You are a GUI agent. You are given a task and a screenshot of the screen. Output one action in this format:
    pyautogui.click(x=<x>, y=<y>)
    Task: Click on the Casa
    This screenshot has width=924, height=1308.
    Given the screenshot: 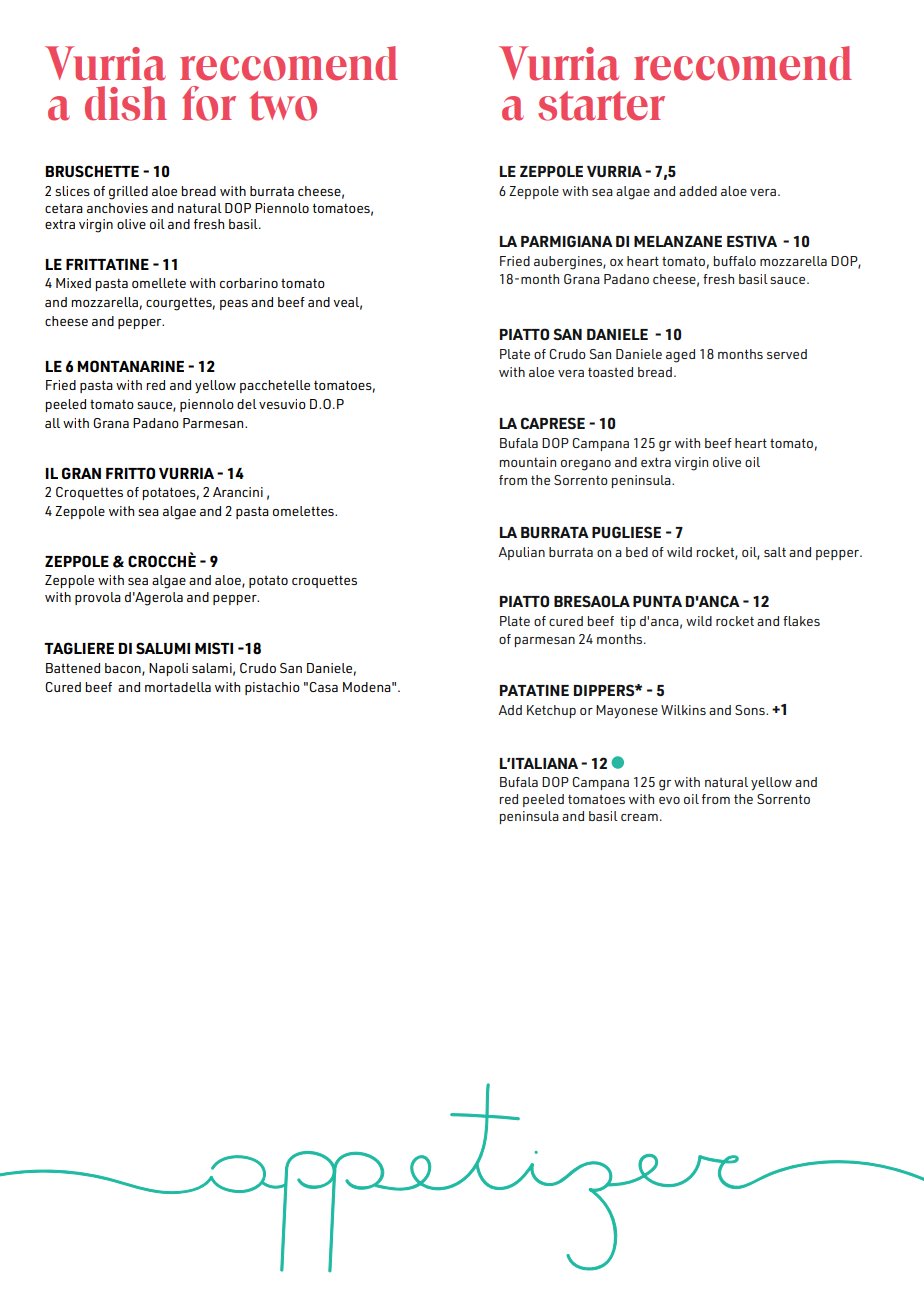 What is the action you would take?
    pyautogui.click(x=323, y=687)
